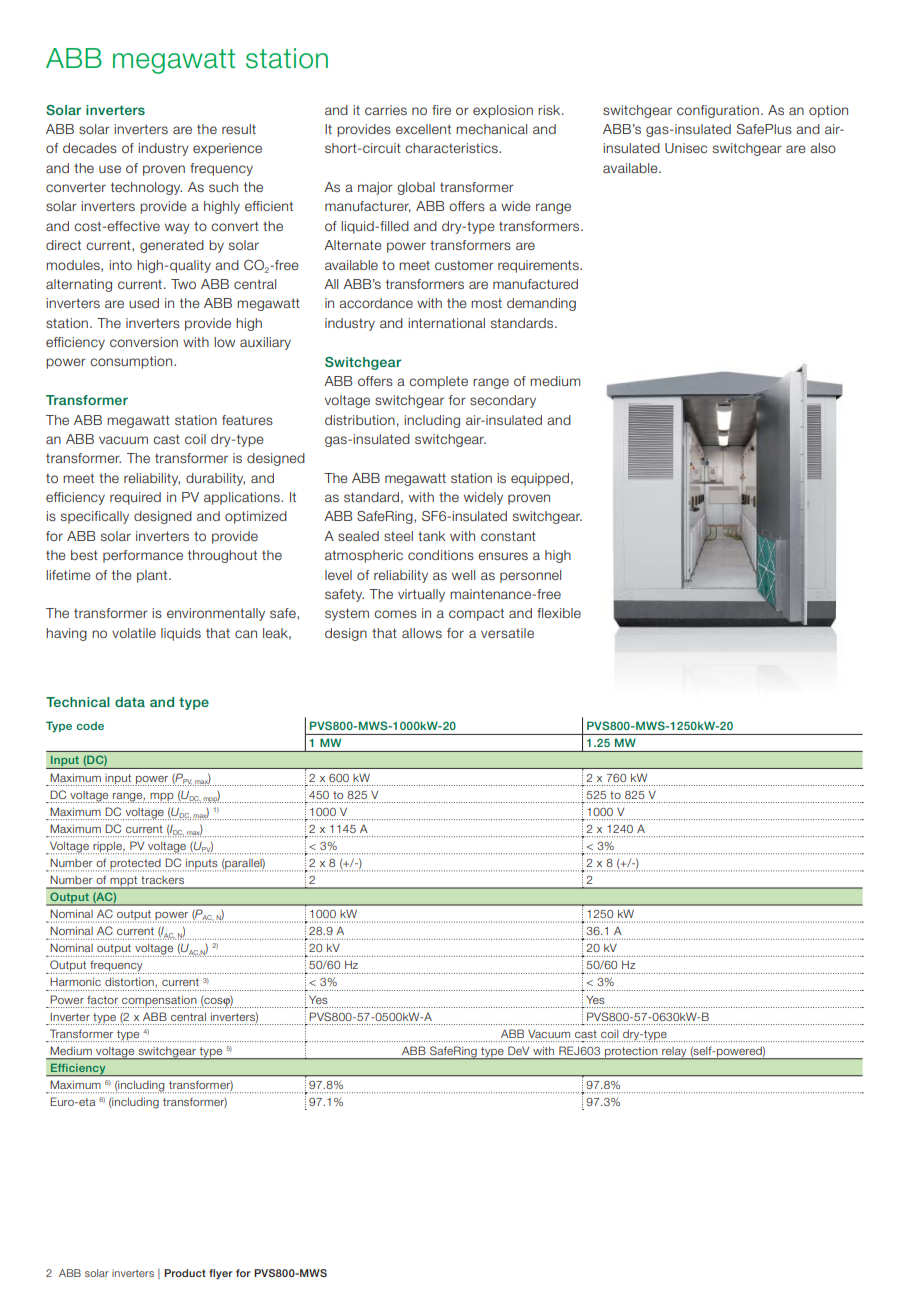  I want to click on Product, so click(185, 1273).
